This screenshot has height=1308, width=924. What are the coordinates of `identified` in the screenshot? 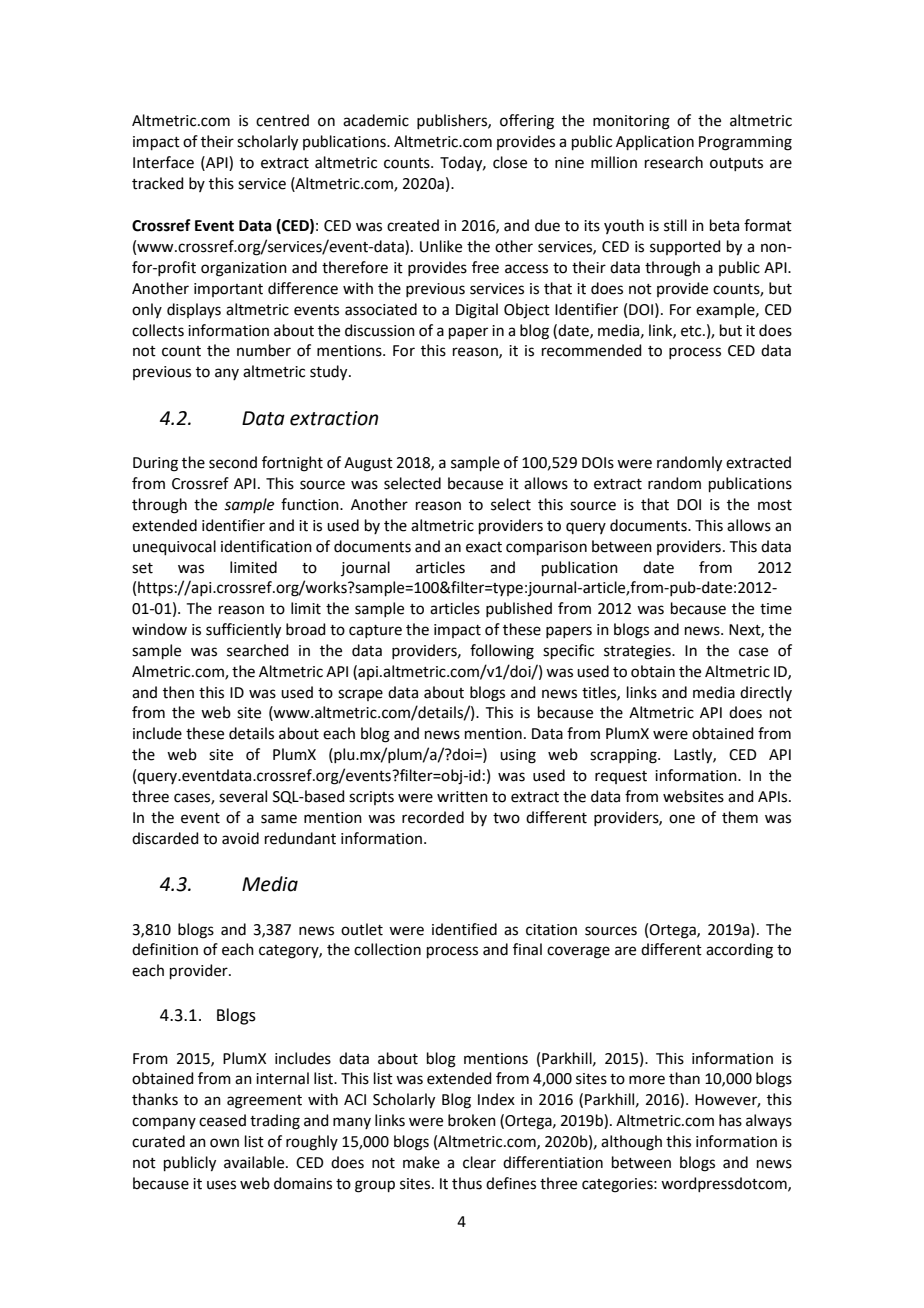 It's located at (464, 929).
